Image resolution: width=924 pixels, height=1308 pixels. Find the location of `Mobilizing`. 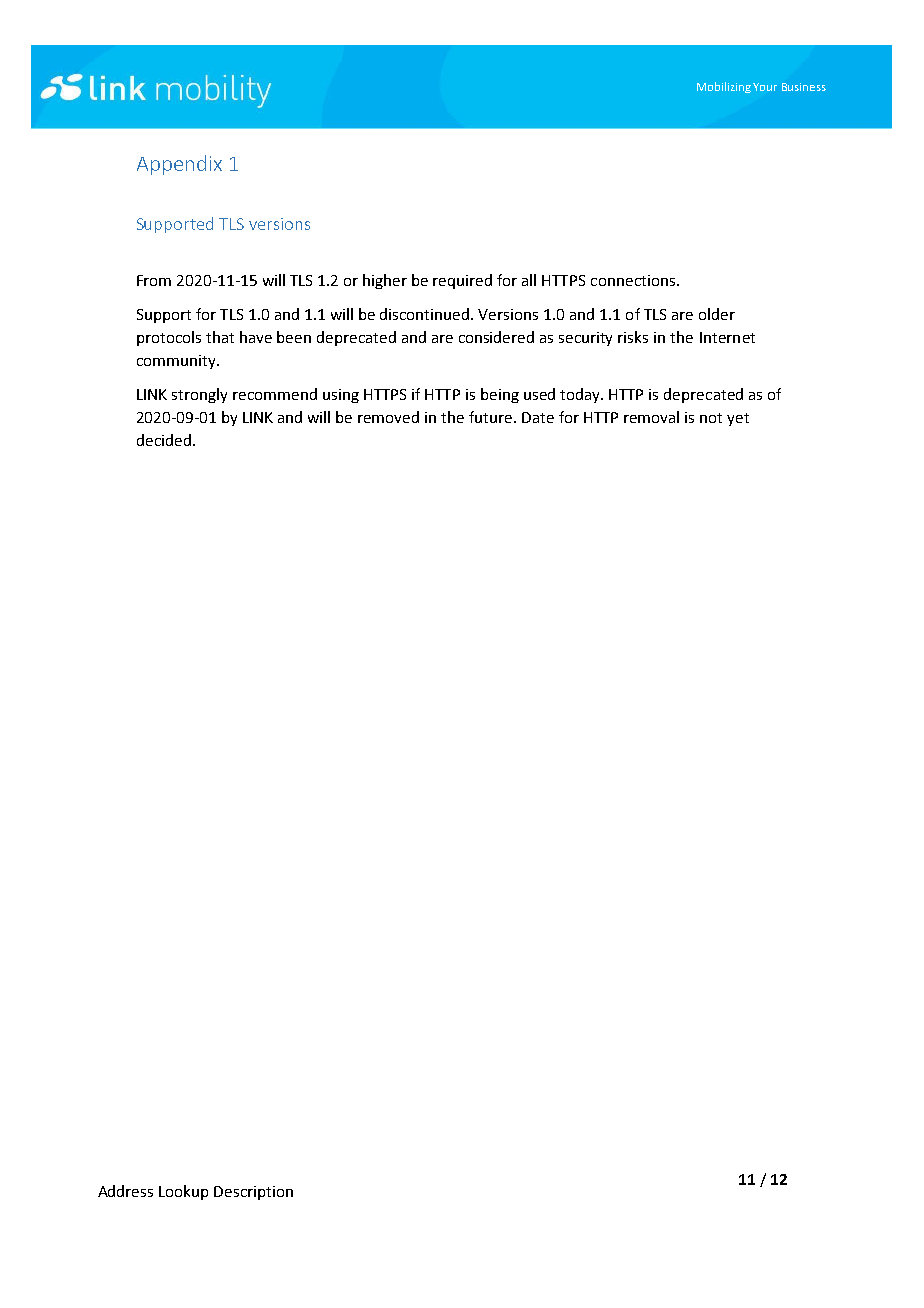

Mobilizing is located at coordinates (724, 87).
